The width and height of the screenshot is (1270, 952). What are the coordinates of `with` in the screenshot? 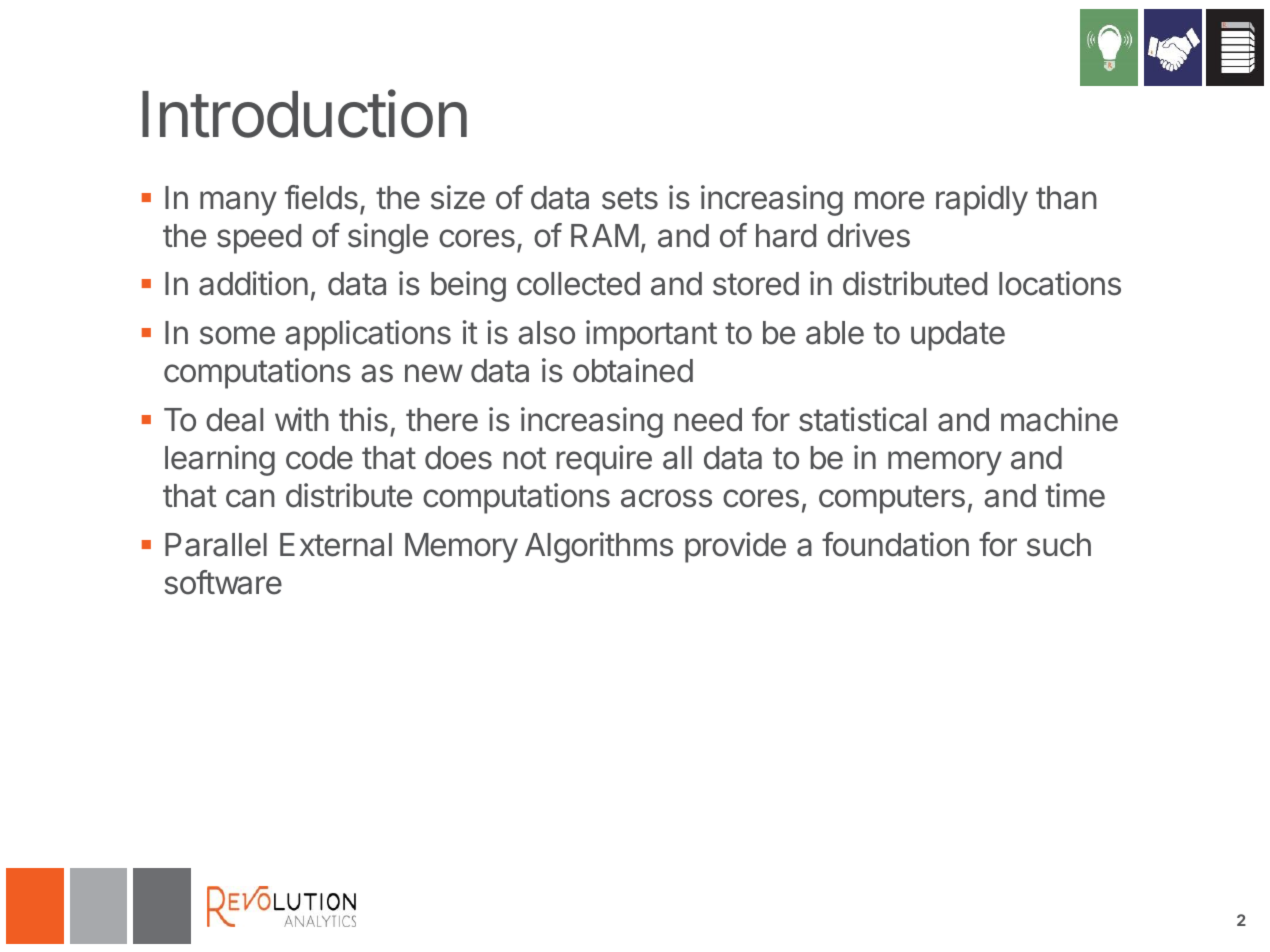 It's located at (302, 419).
